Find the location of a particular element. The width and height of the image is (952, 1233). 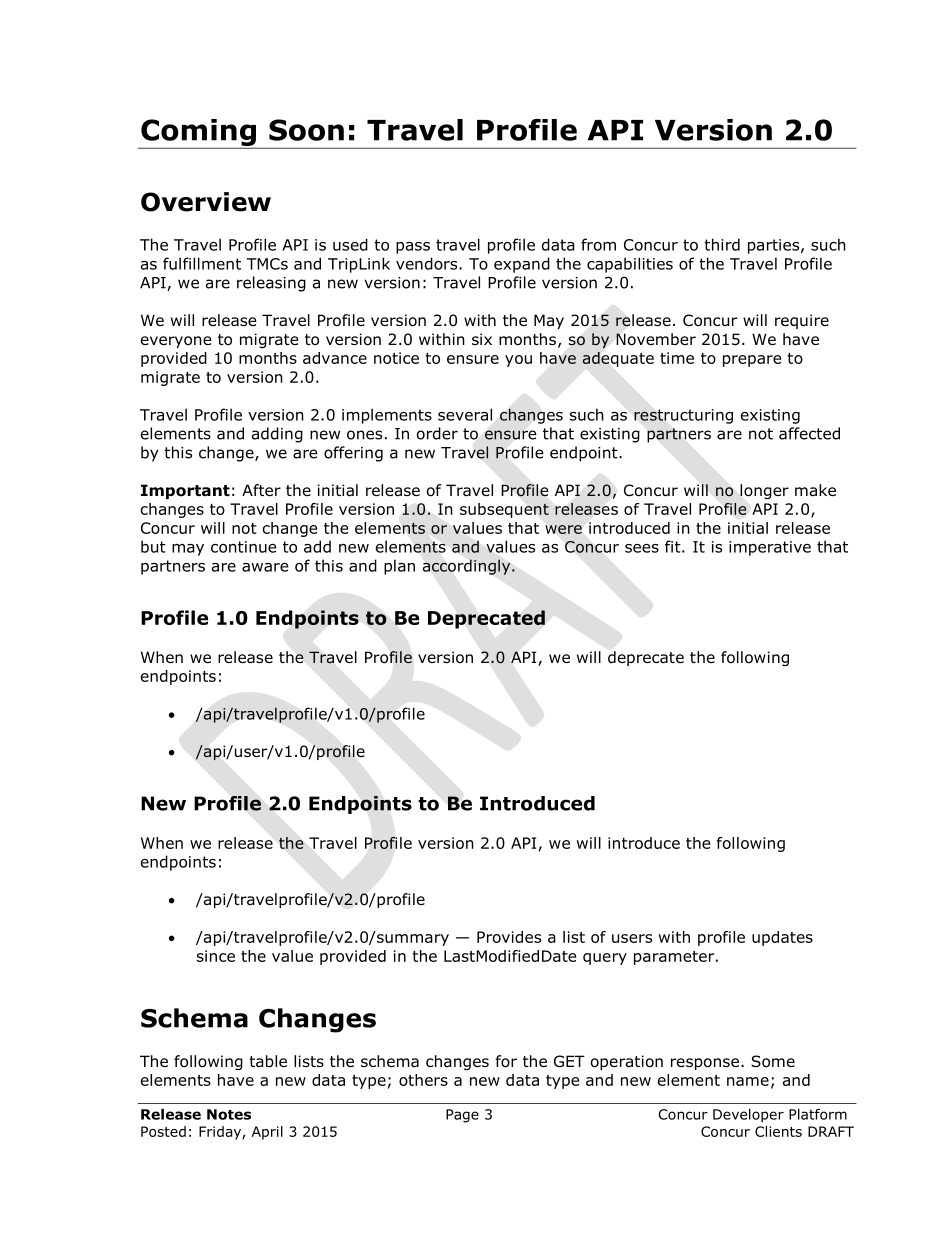

several is located at coordinates (465, 414).
